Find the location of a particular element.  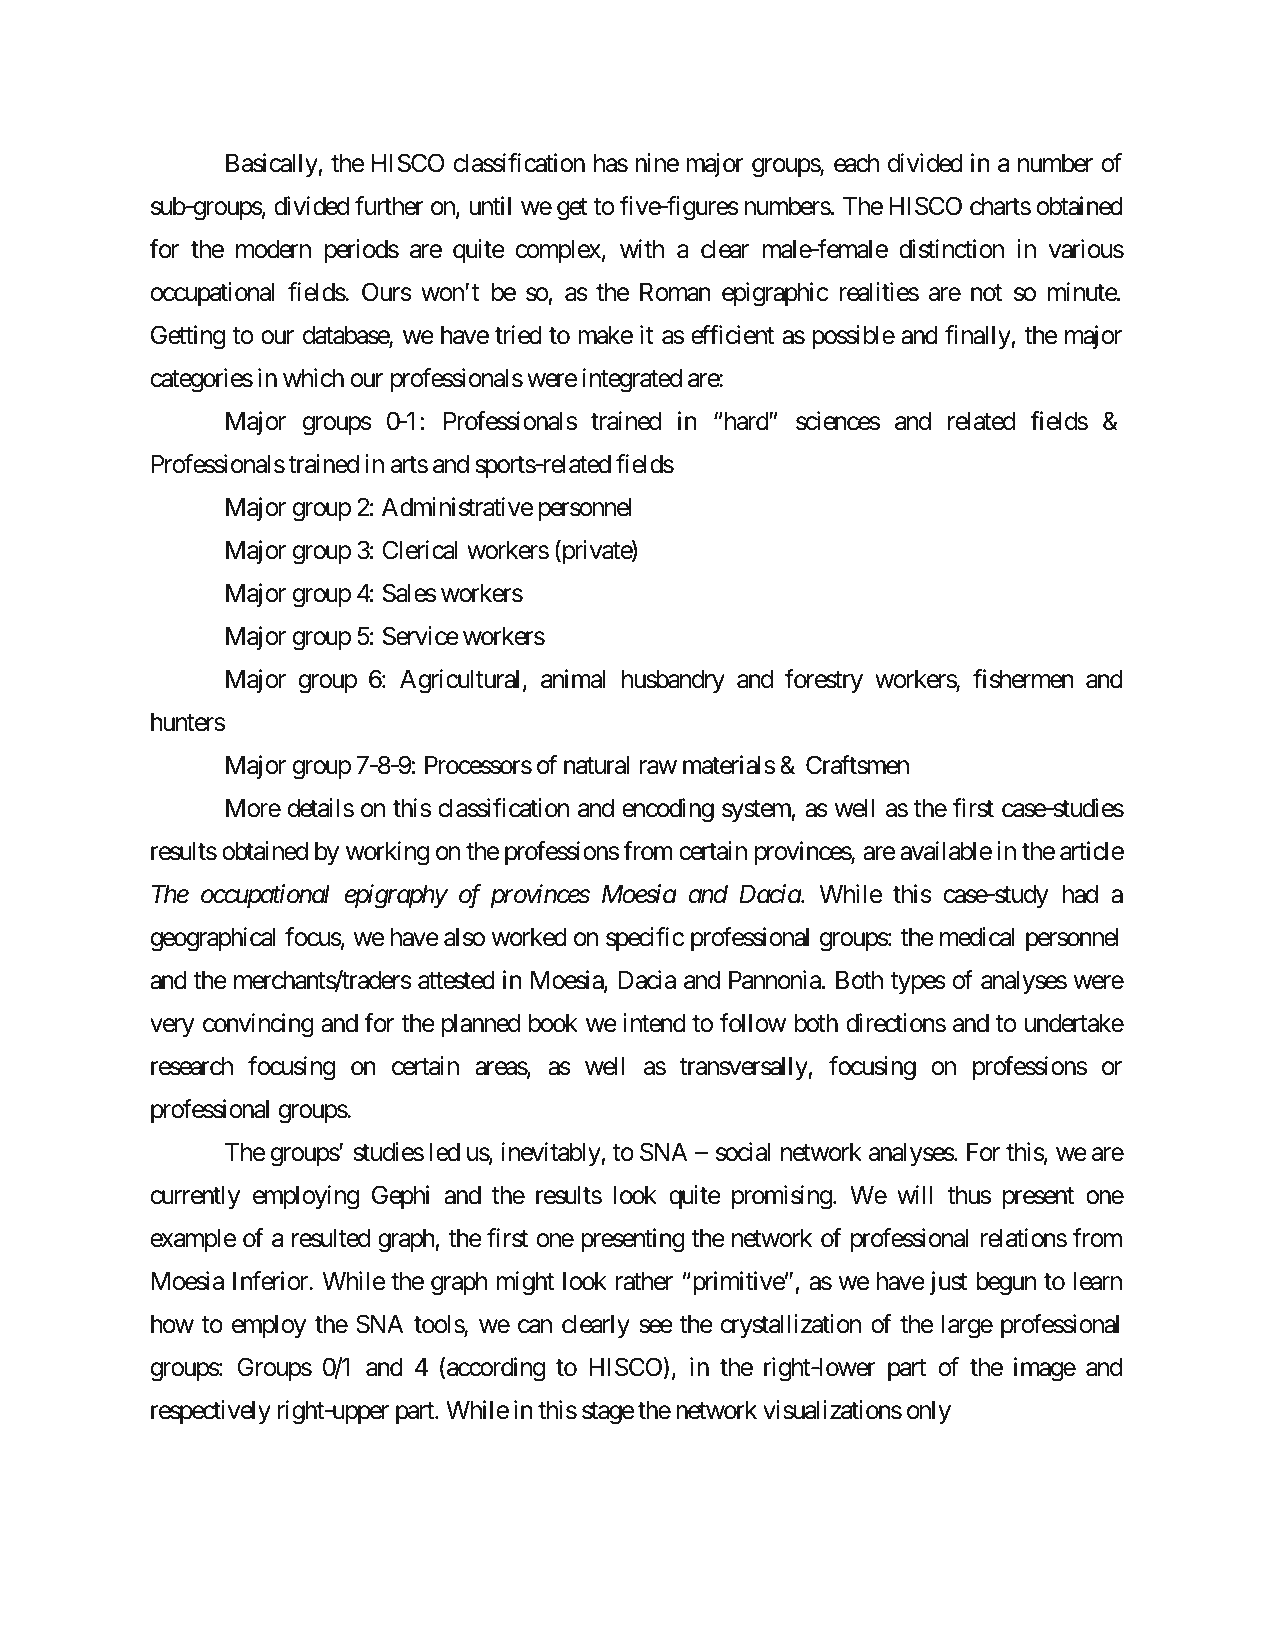

distinction is located at coordinates (951, 249).
